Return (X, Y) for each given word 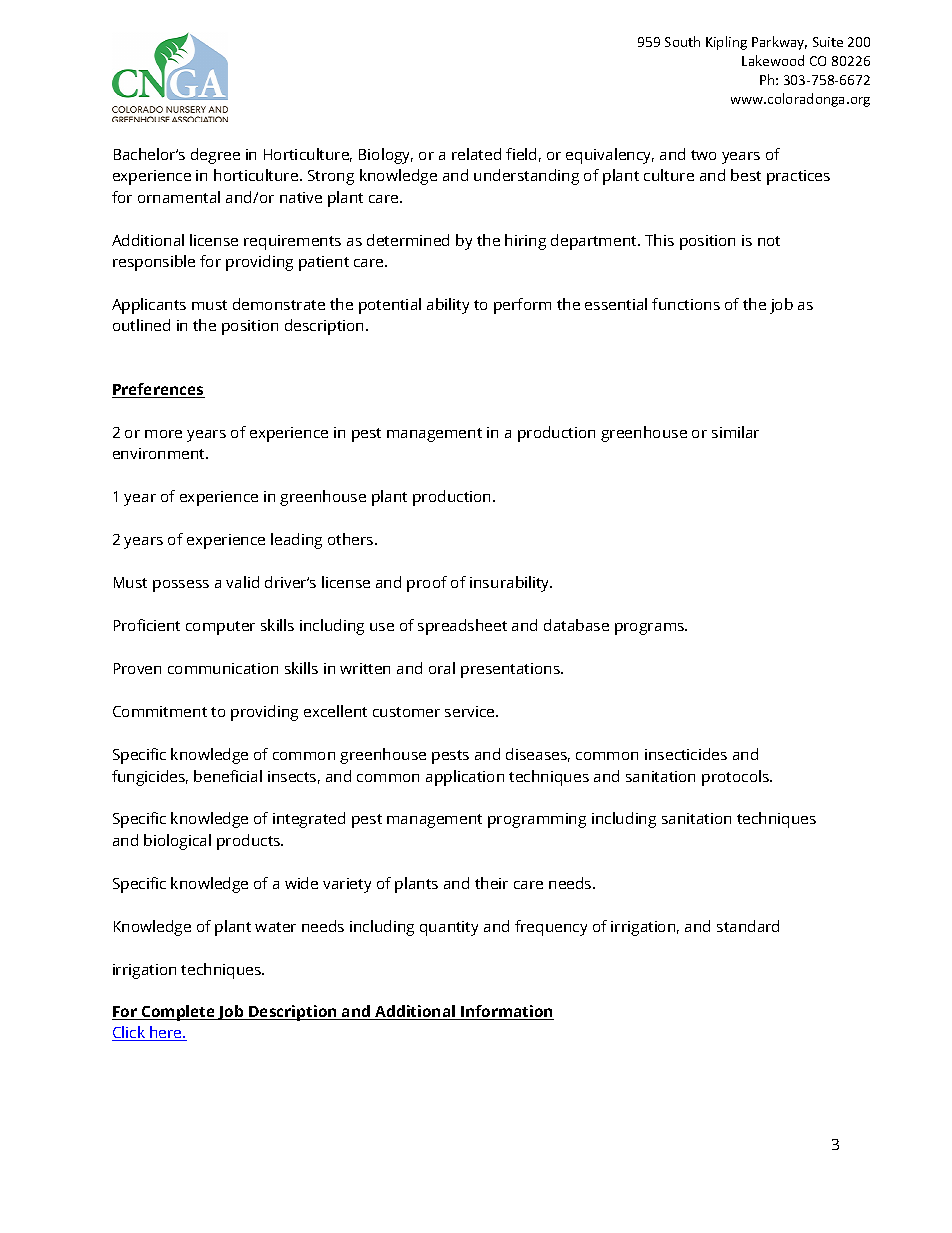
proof (427, 584)
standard (748, 926)
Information (506, 1012)
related (476, 154)
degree (215, 156)
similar (735, 432)
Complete (178, 1013)
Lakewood (773, 60)
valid (242, 582)
